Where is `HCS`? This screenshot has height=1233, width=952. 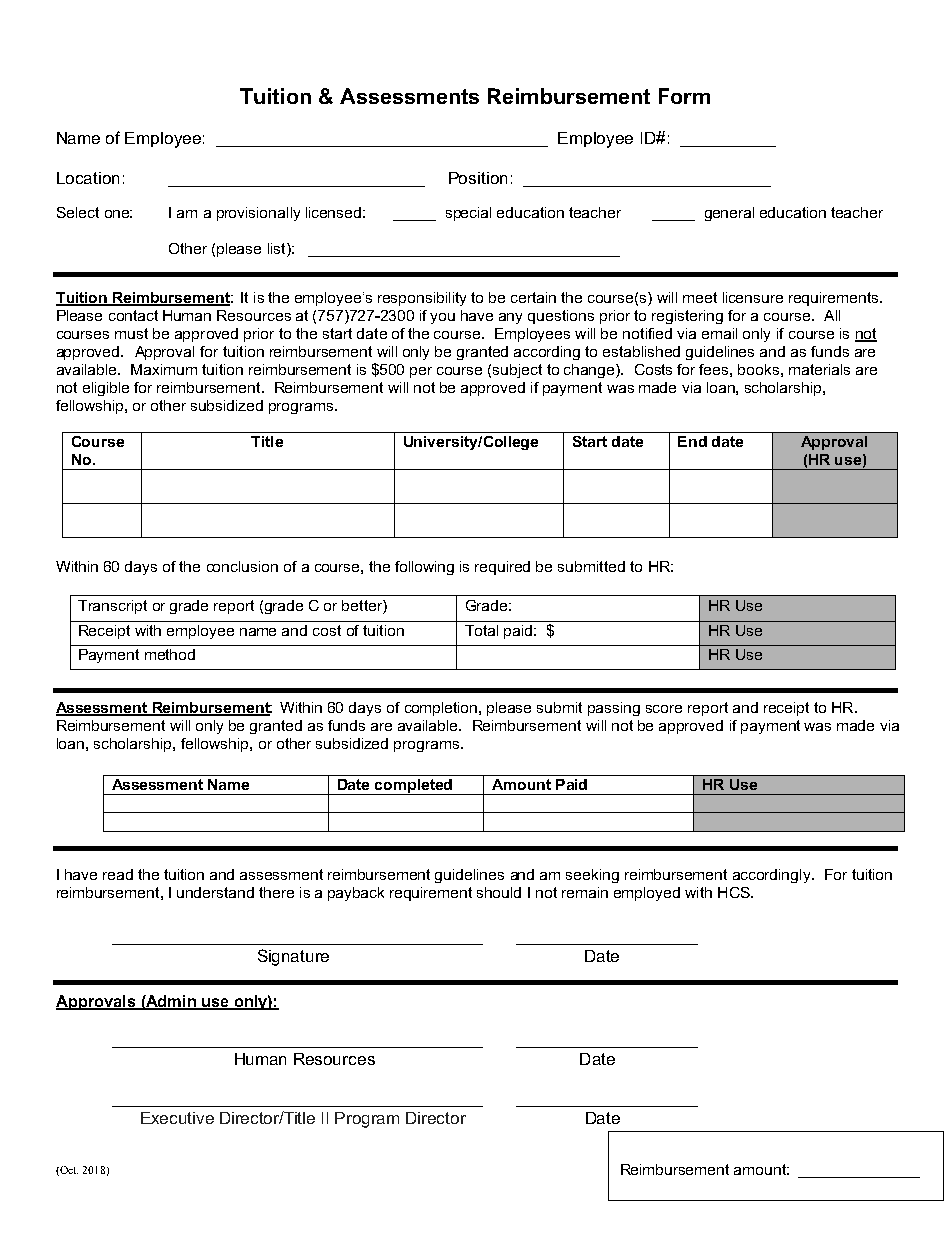
HCS is located at coordinates (735, 892).
